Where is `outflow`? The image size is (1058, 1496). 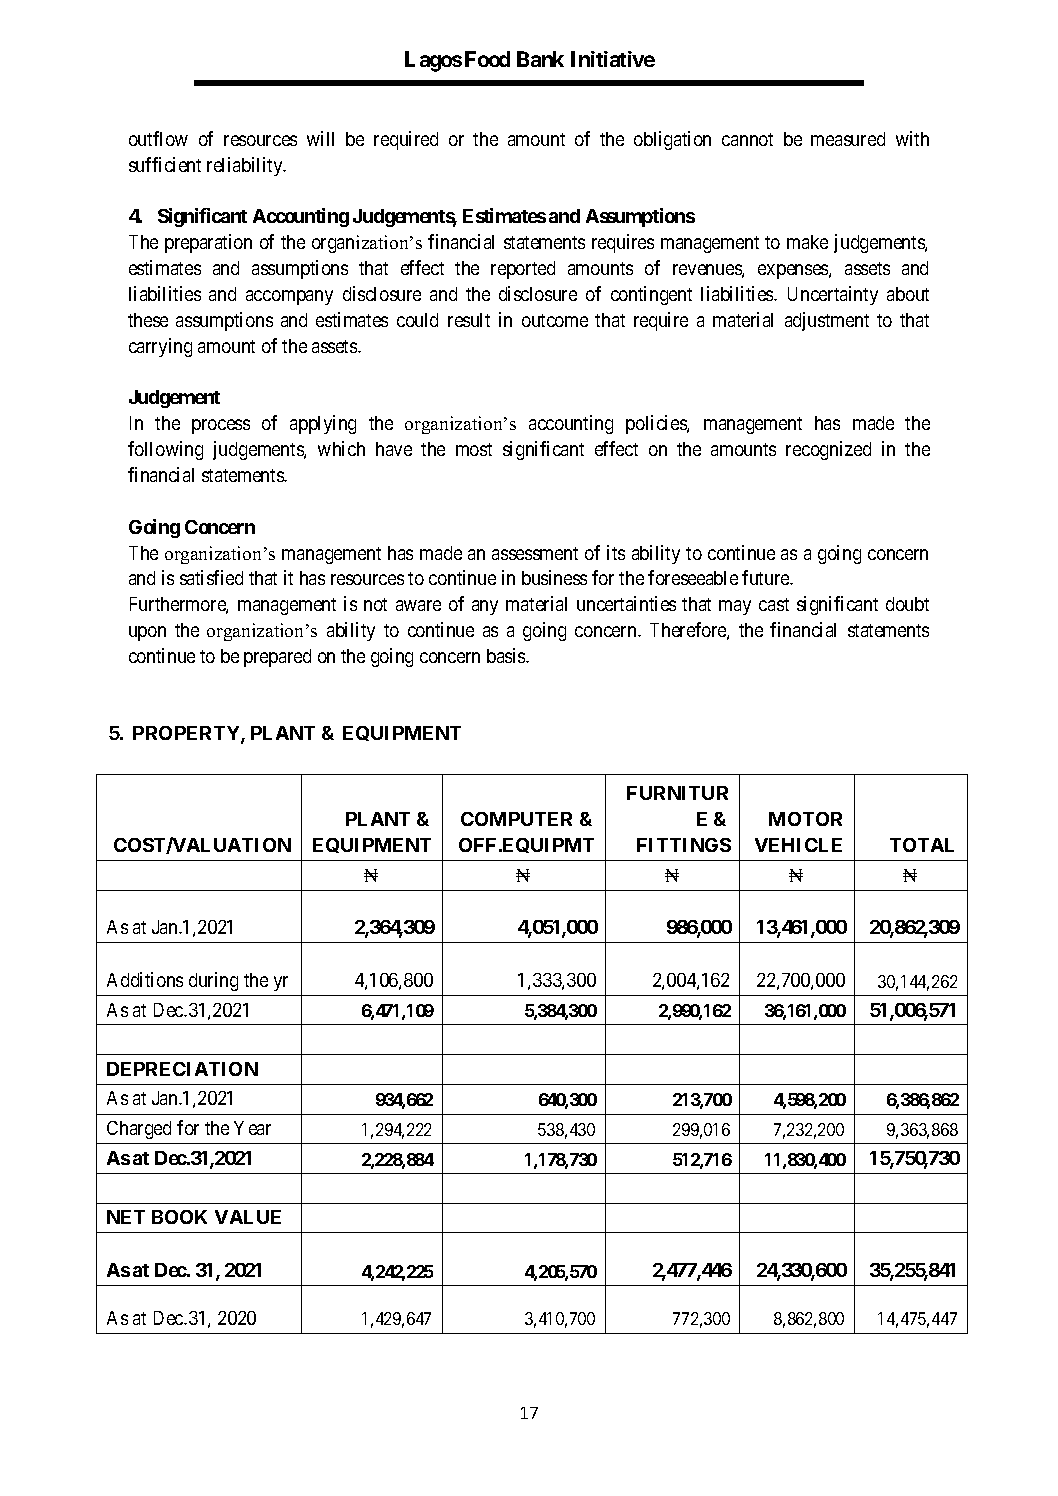 outflow is located at coordinates (158, 138).
